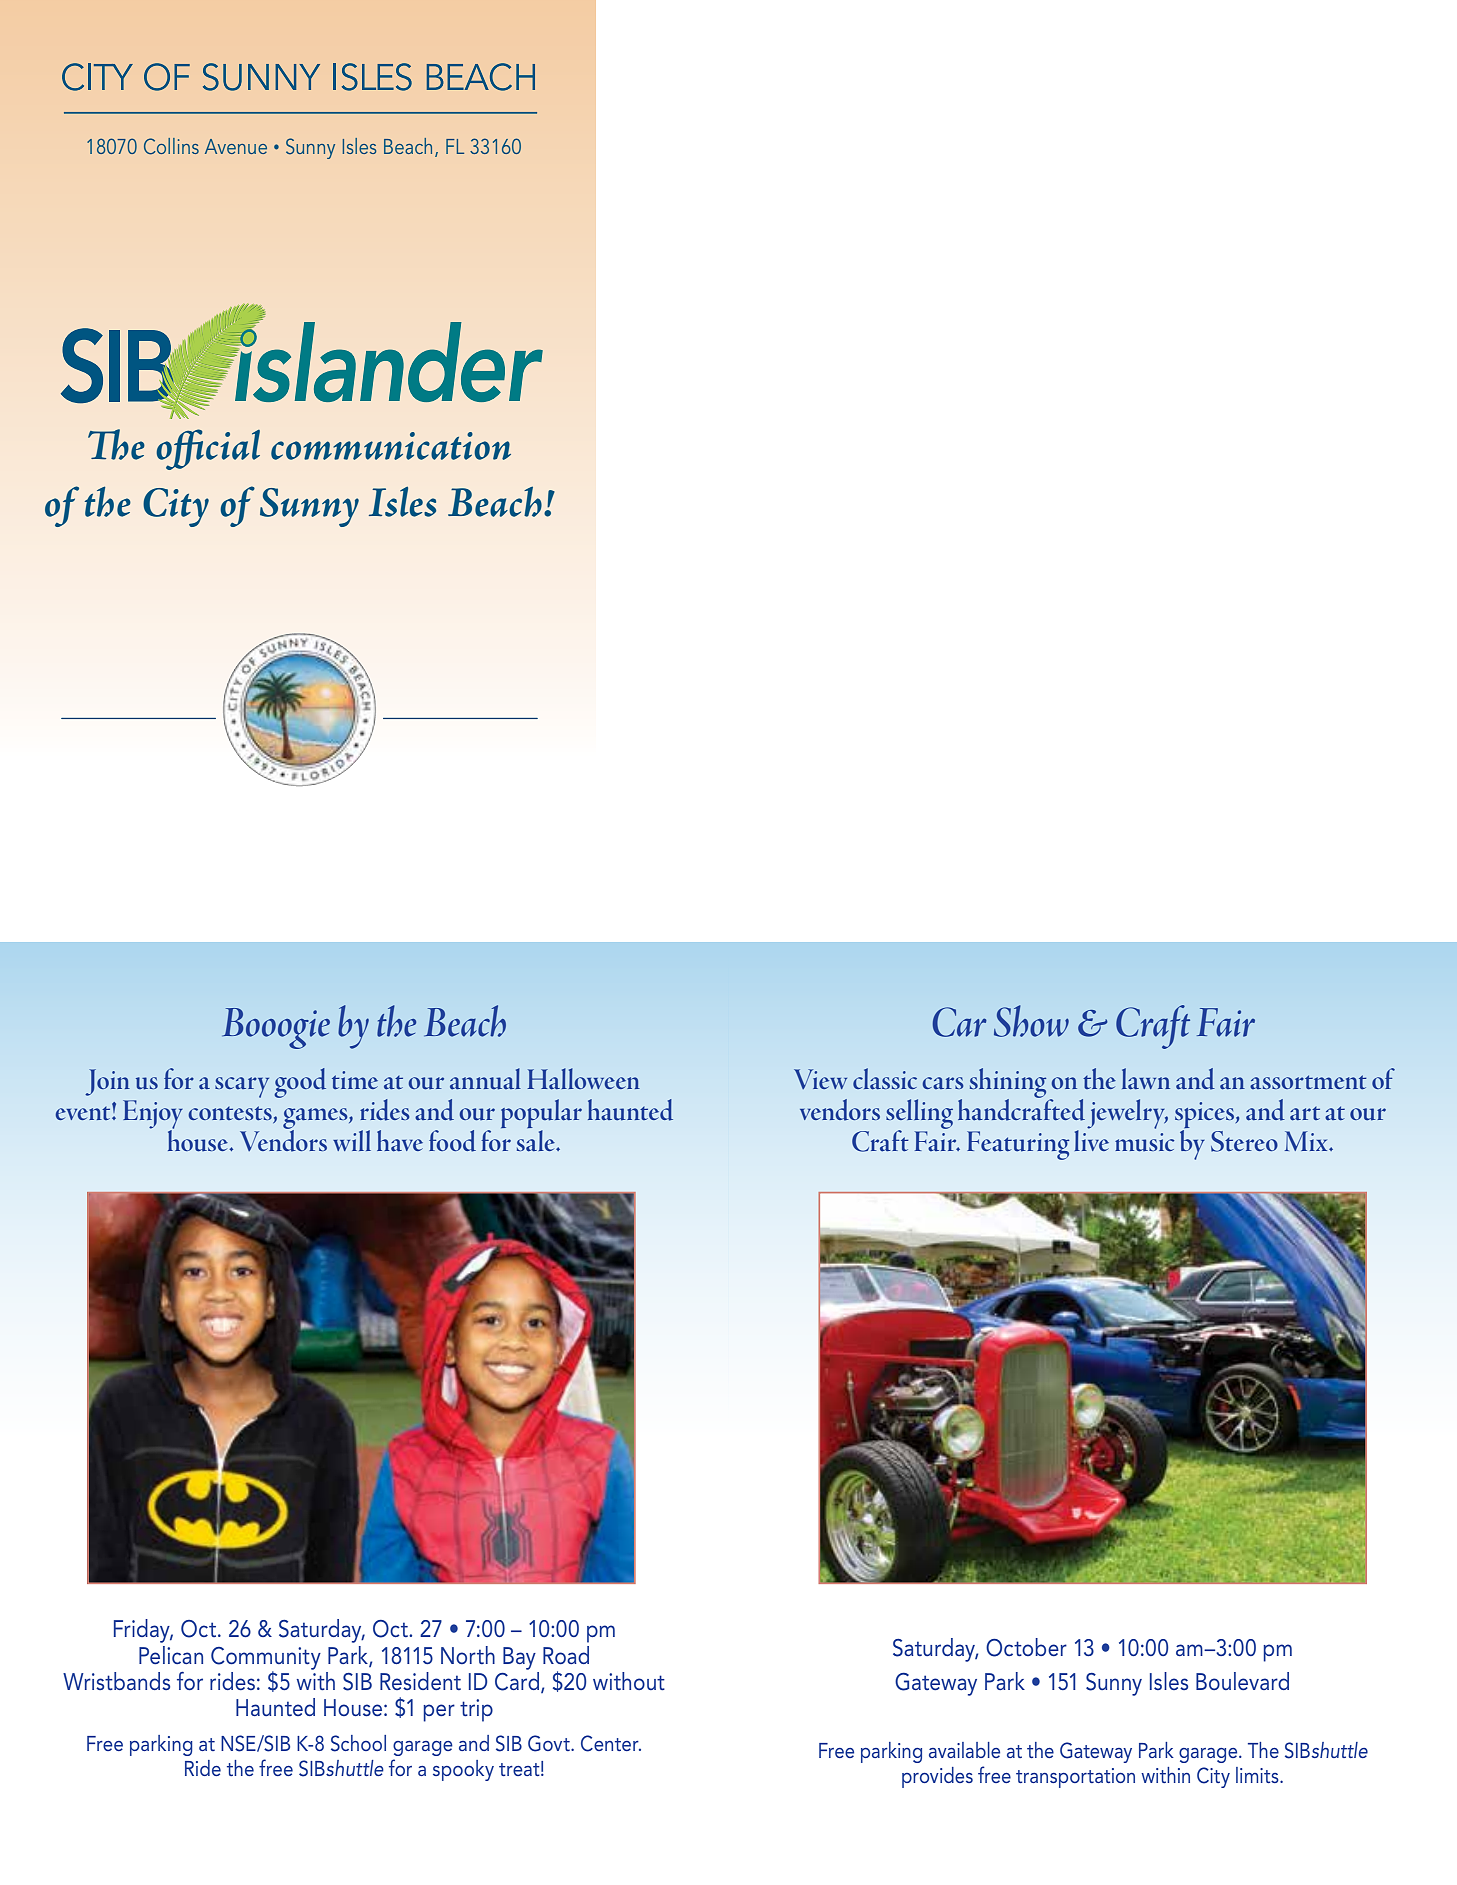 Image resolution: width=1457 pixels, height=1885 pixels. I want to click on communication, so click(391, 446).
